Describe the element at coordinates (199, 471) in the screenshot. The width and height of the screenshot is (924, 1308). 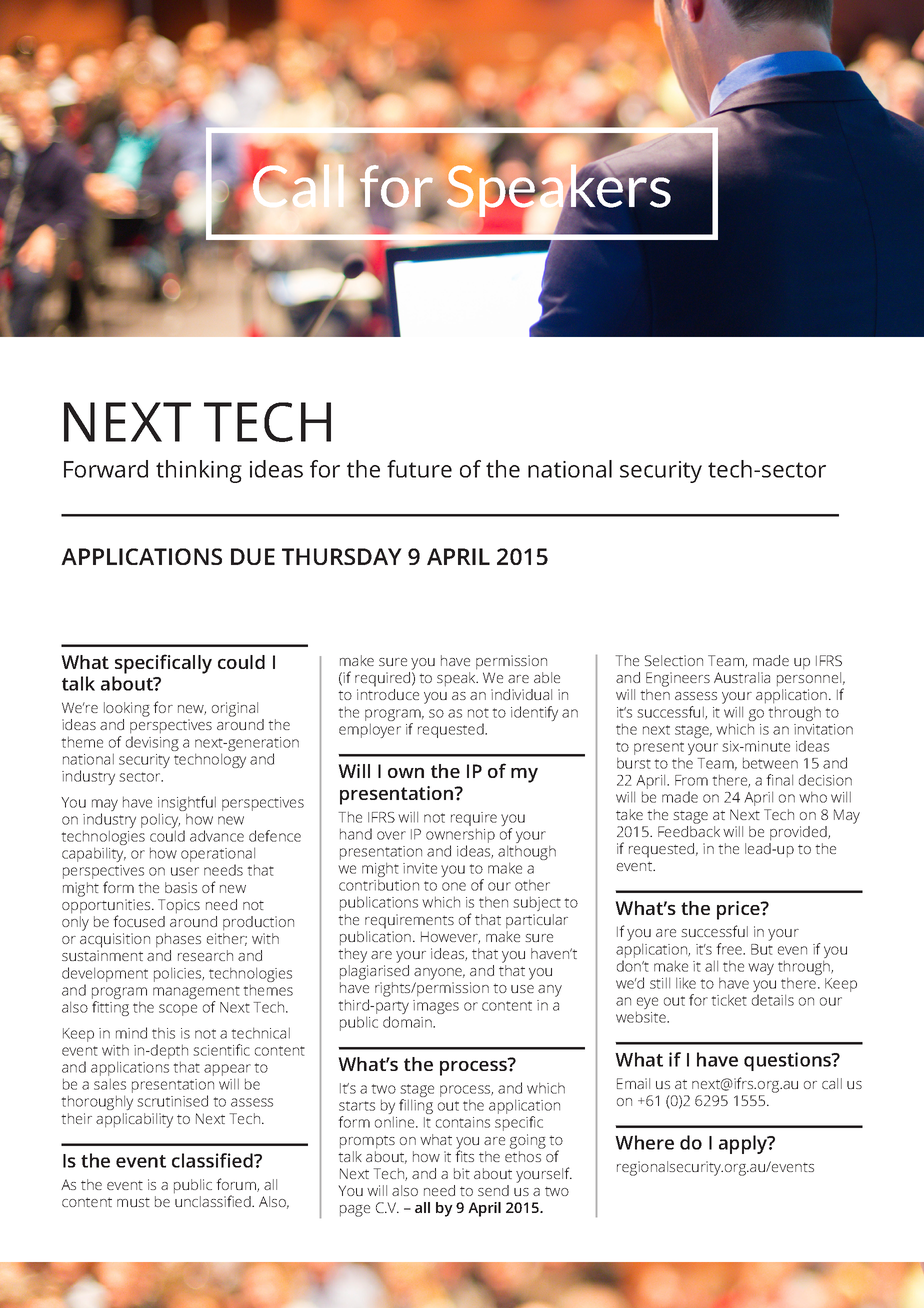
I see `thinking` at that location.
